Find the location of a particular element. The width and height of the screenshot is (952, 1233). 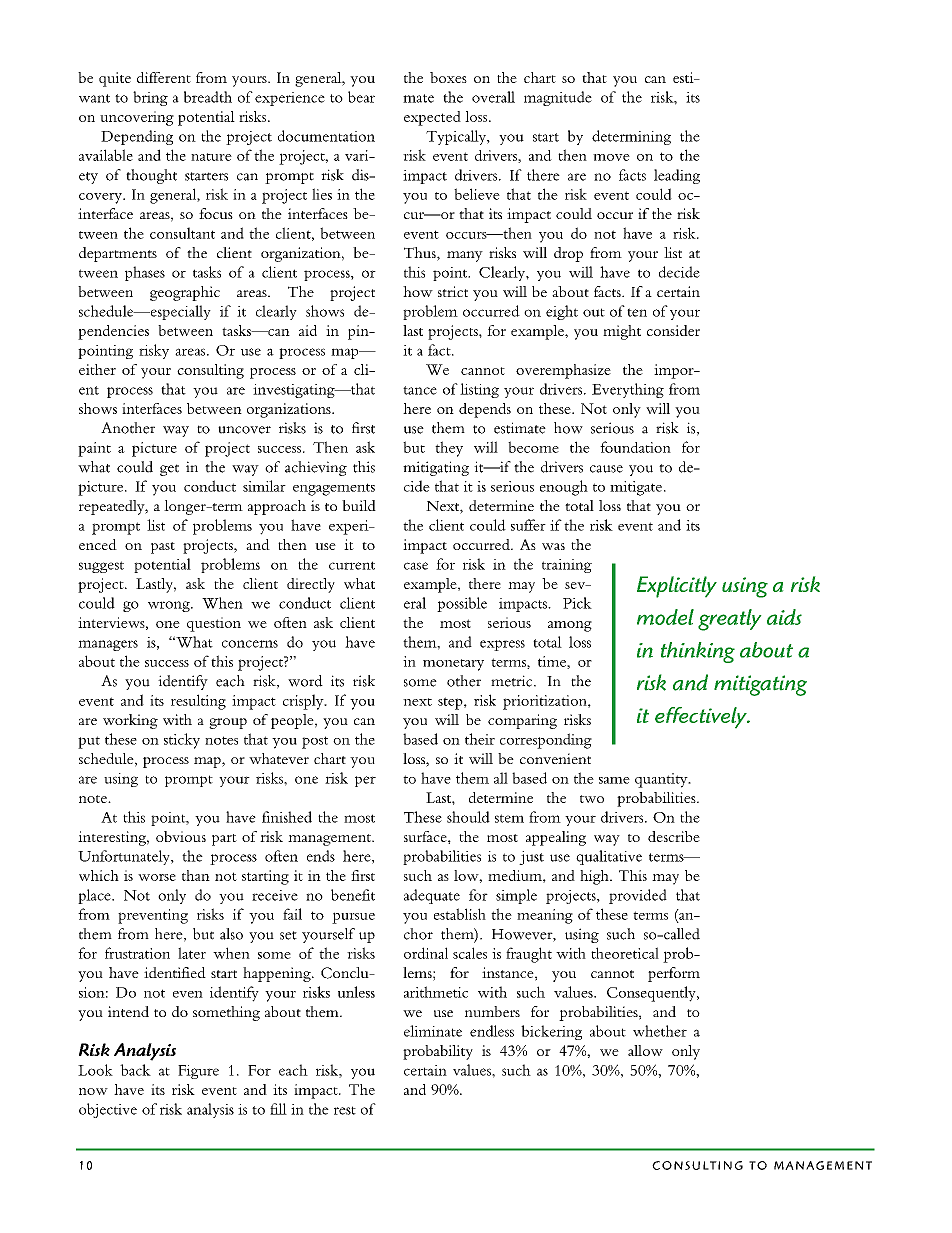

wrong is located at coordinates (170, 606).
